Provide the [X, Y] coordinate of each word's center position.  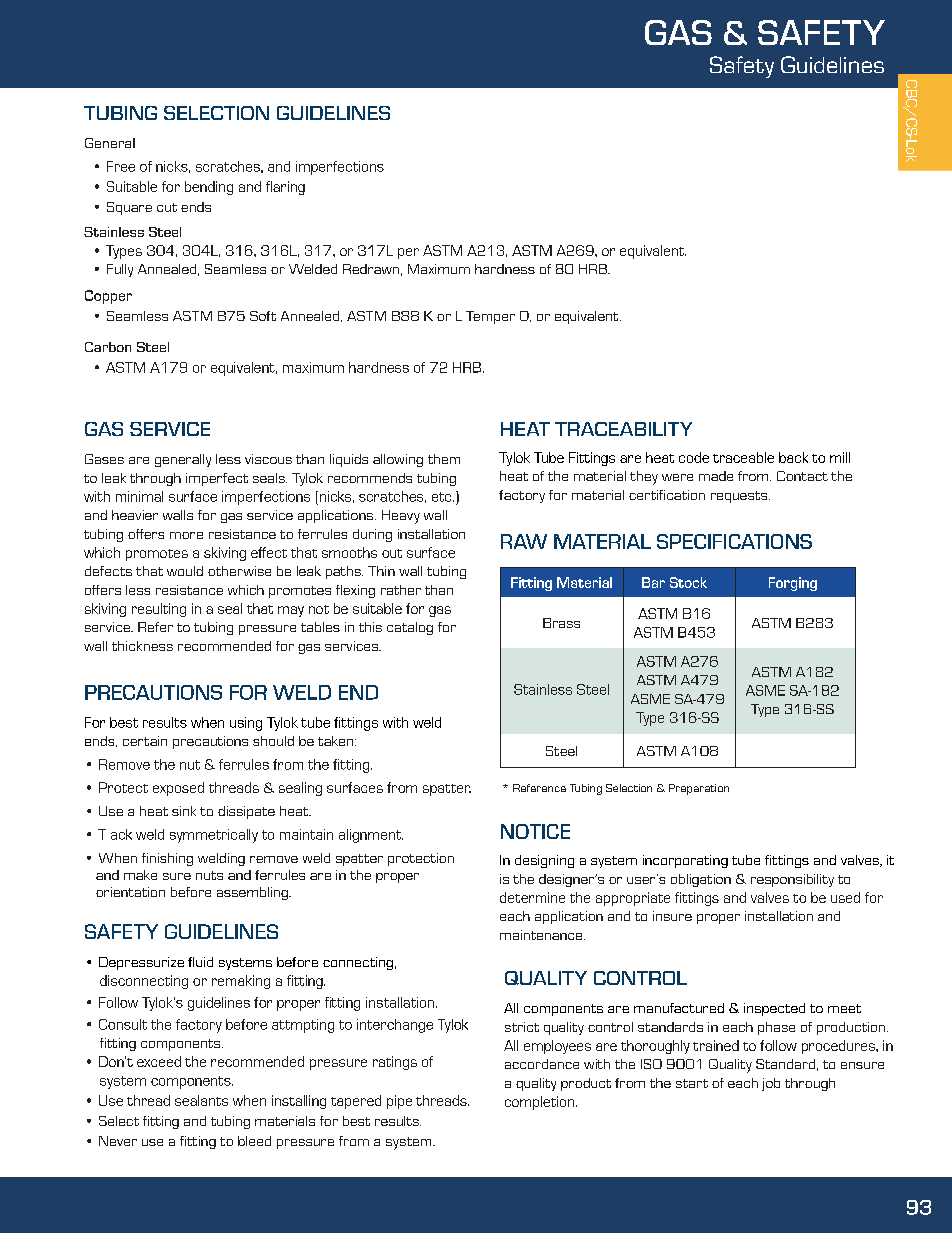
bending [209, 188]
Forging [793, 584]
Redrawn [371, 269]
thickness [142, 646]
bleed [254, 1141]
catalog [410, 628]
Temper [490, 317]
